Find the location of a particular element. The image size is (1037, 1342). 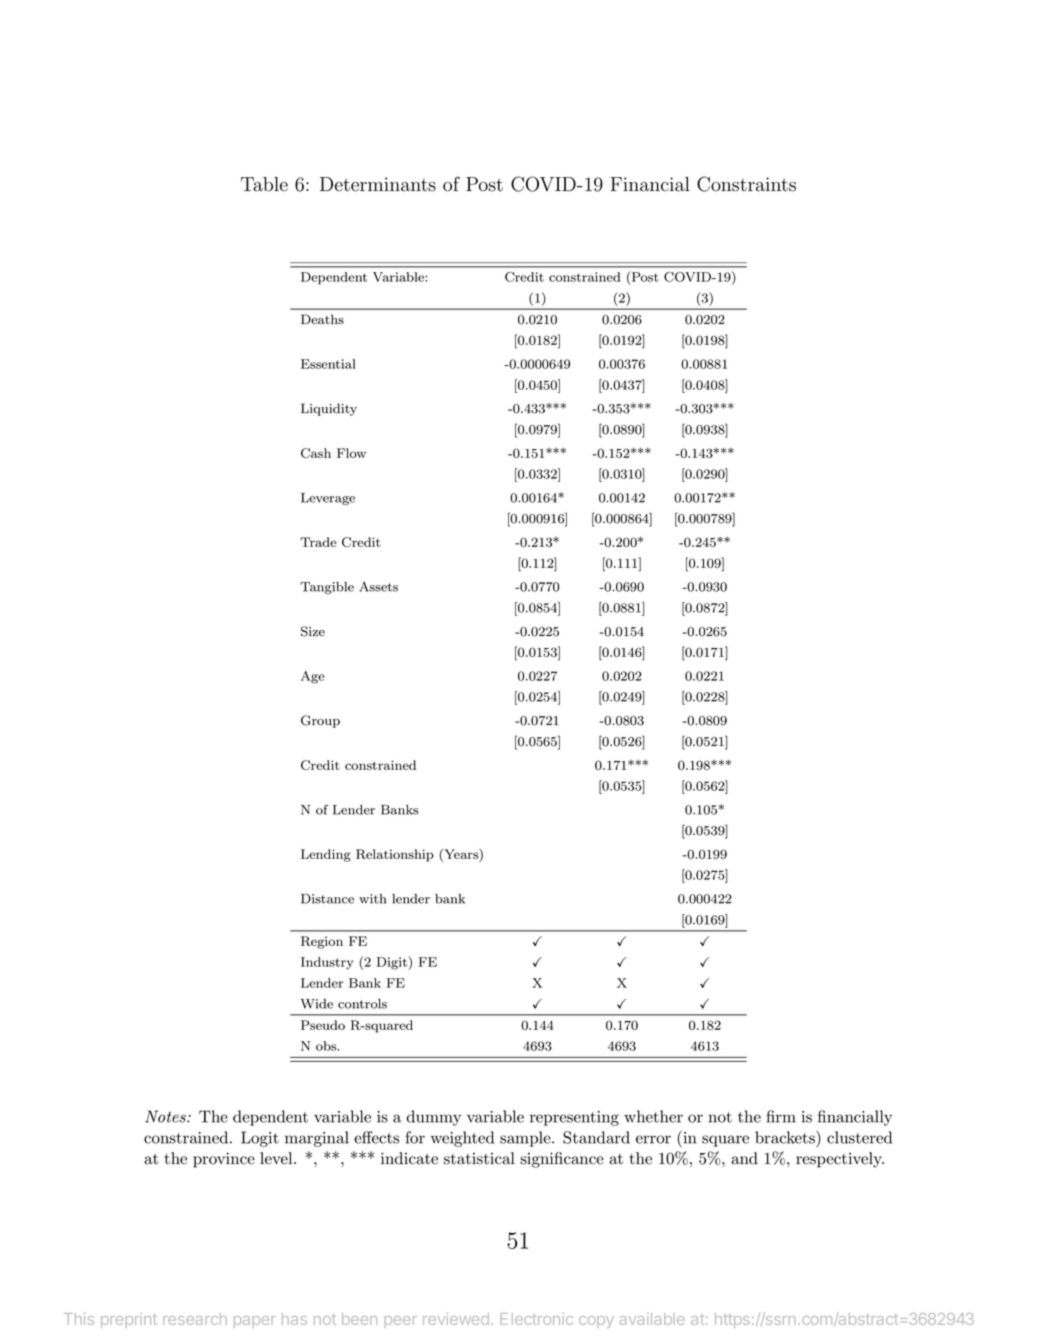

available is located at coordinates (652, 1319).
